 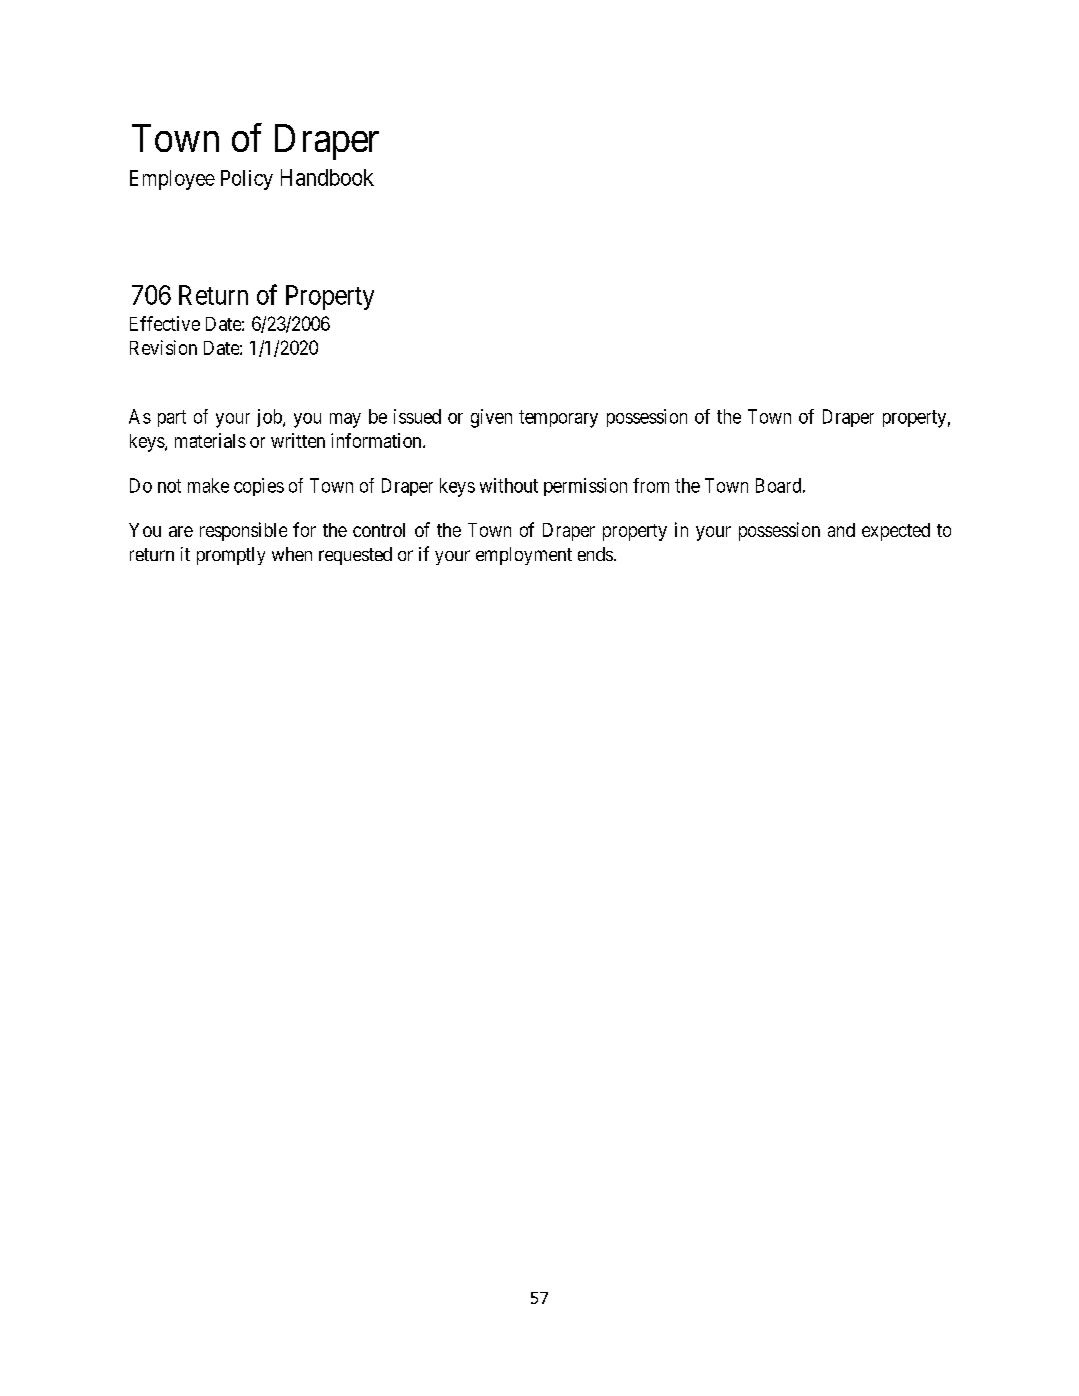 What do you see at coordinates (327, 177) in the page?
I see `Handbook` at bounding box center [327, 177].
